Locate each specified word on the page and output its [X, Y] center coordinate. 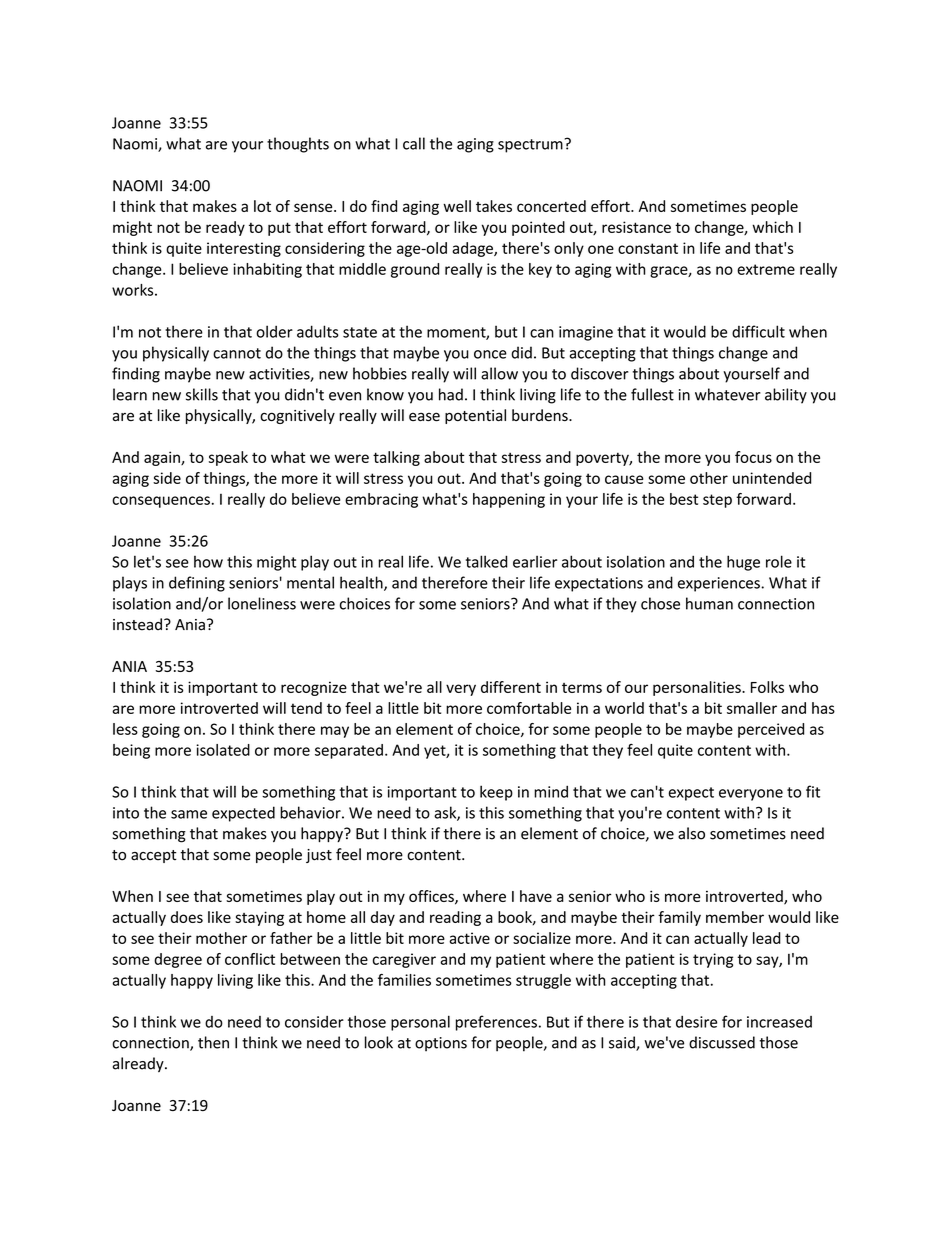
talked [487, 561]
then [213, 1042]
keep [496, 793]
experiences [720, 584]
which [772, 227]
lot [262, 206]
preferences [496, 1023]
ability [786, 396]
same [189, 814]
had [451, 394]
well [457, 206]
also [691, 833]
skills [202, 394]
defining [197, 584]
